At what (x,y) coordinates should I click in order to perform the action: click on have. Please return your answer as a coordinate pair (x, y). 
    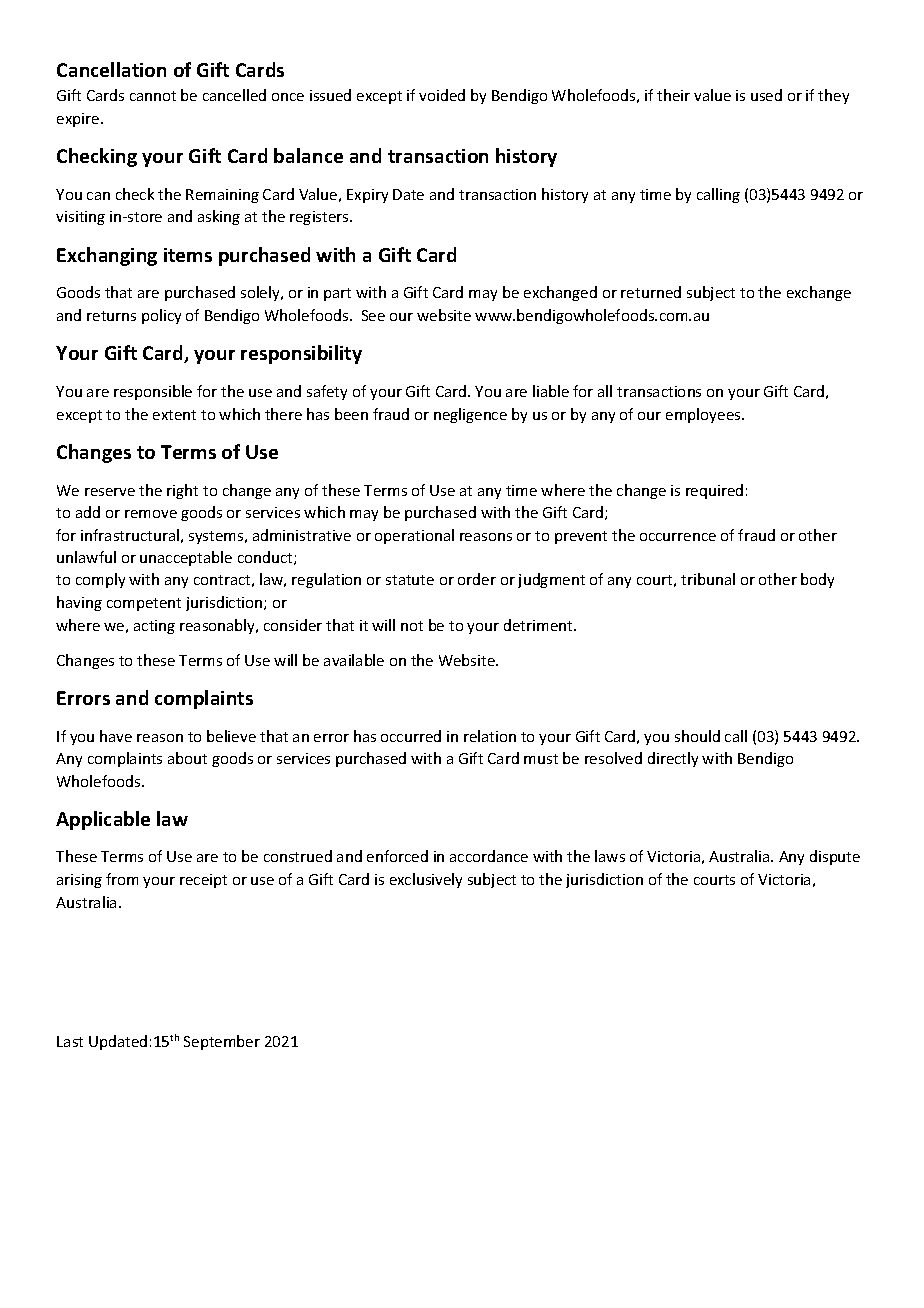
    Looking at the image, I should click on (116, 736).
